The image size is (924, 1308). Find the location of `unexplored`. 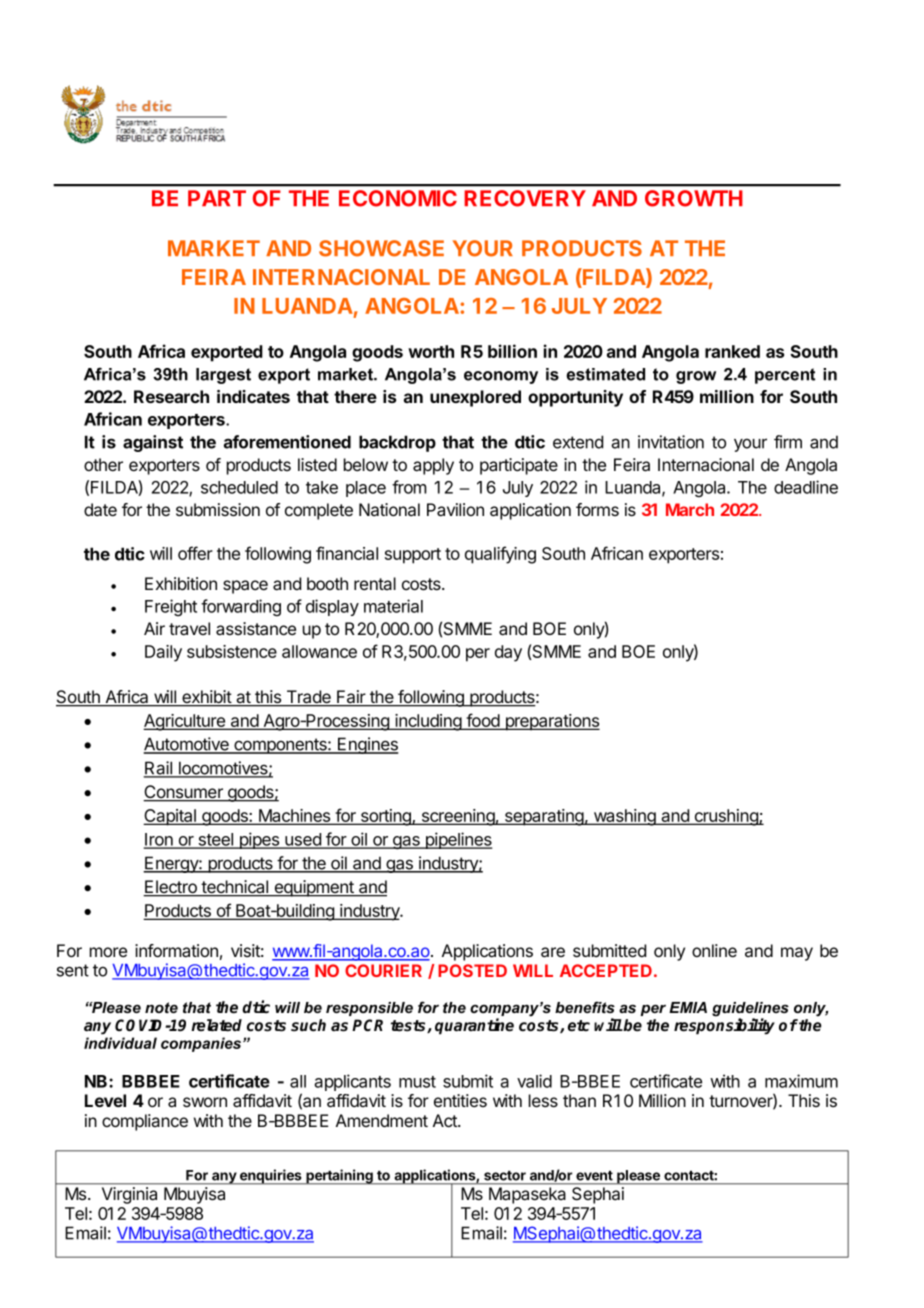

unexplored is located at coordinates (475, 398).
